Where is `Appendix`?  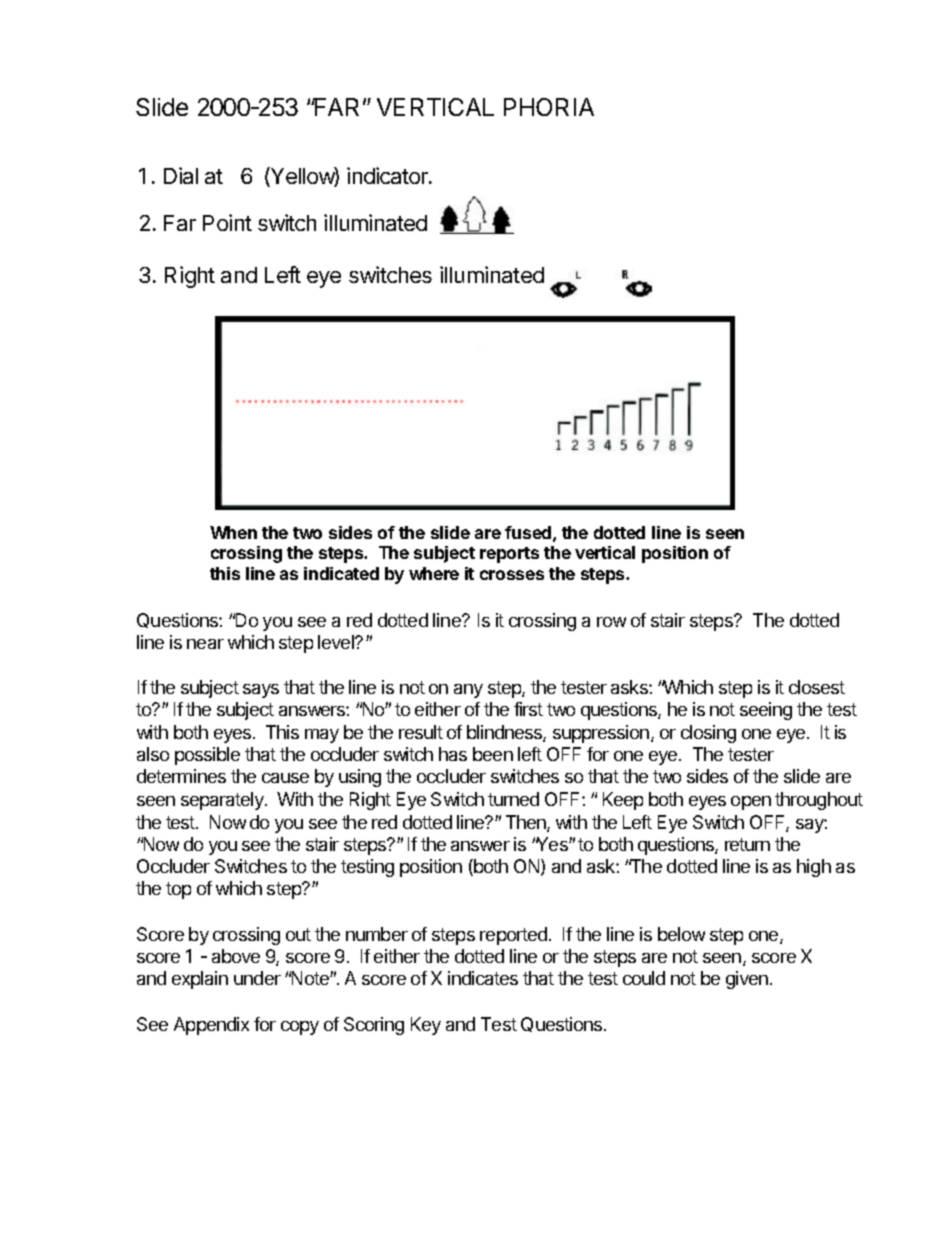 Appendix is located at coordinates (211, 1026).
